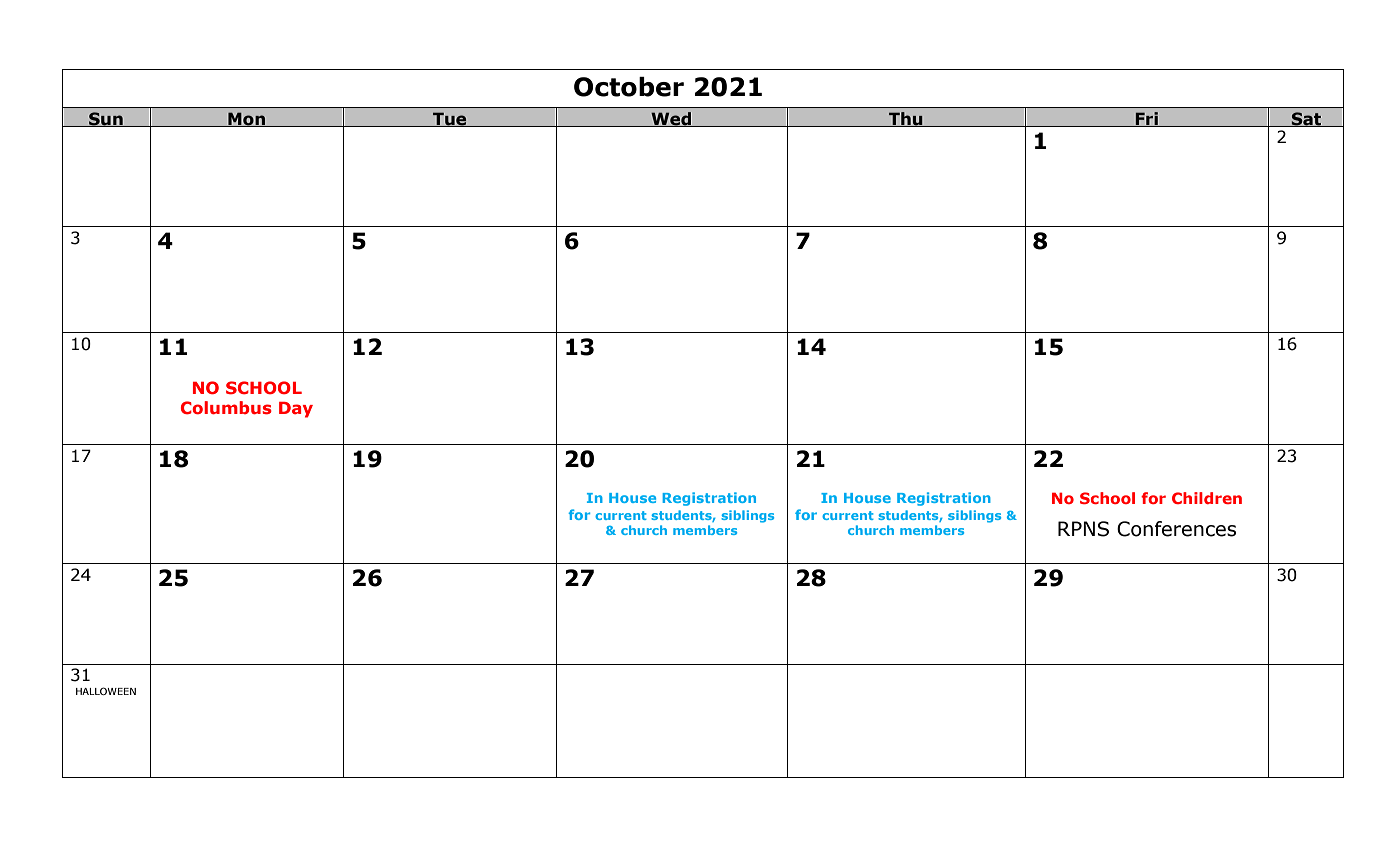 This screenshot has width=1400, height=850. What do you see at coordinates (106, 119) in the screenshot?
I see `Sun` at bounding box center [106, 119].
